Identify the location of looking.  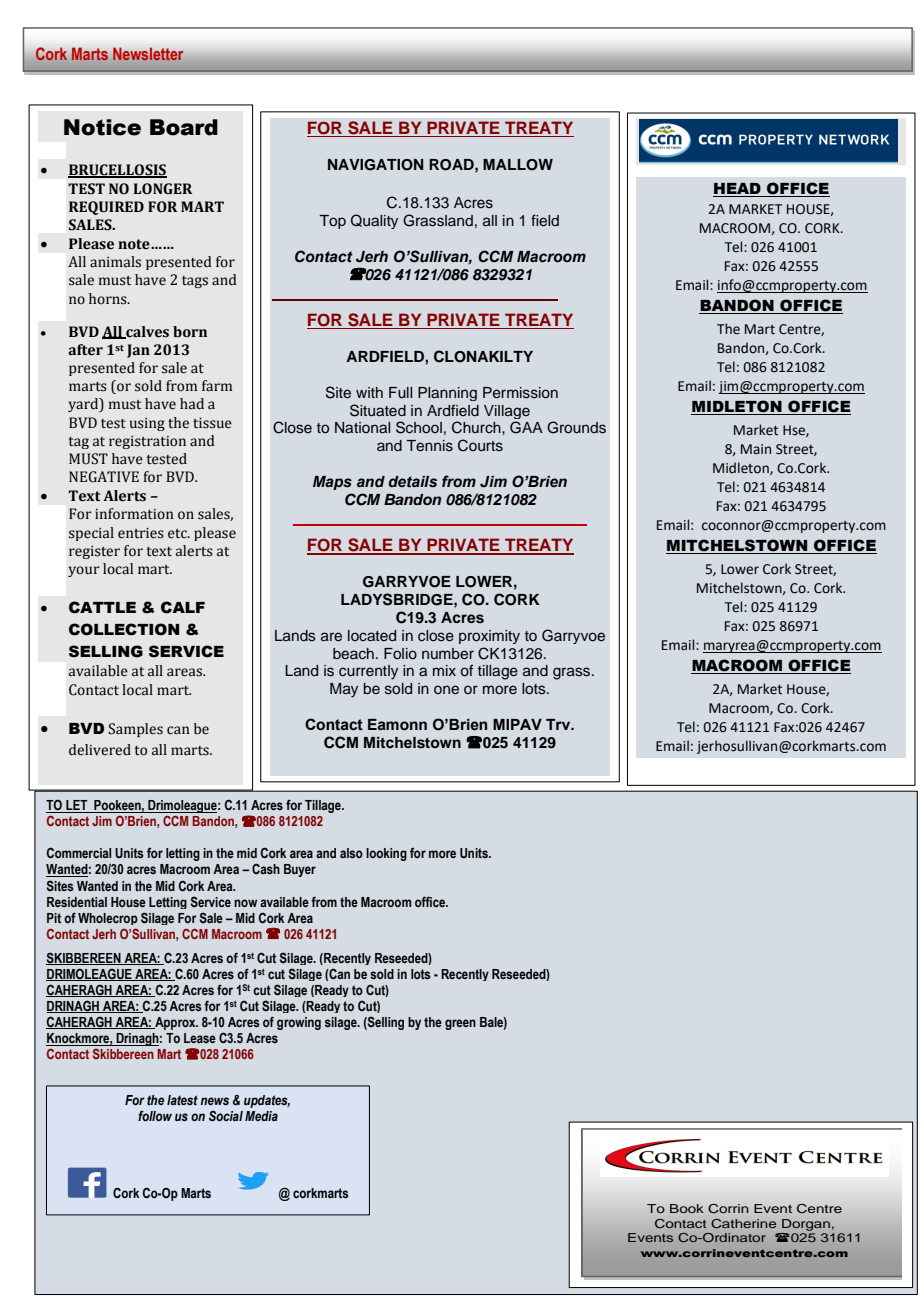
(386, 854).
